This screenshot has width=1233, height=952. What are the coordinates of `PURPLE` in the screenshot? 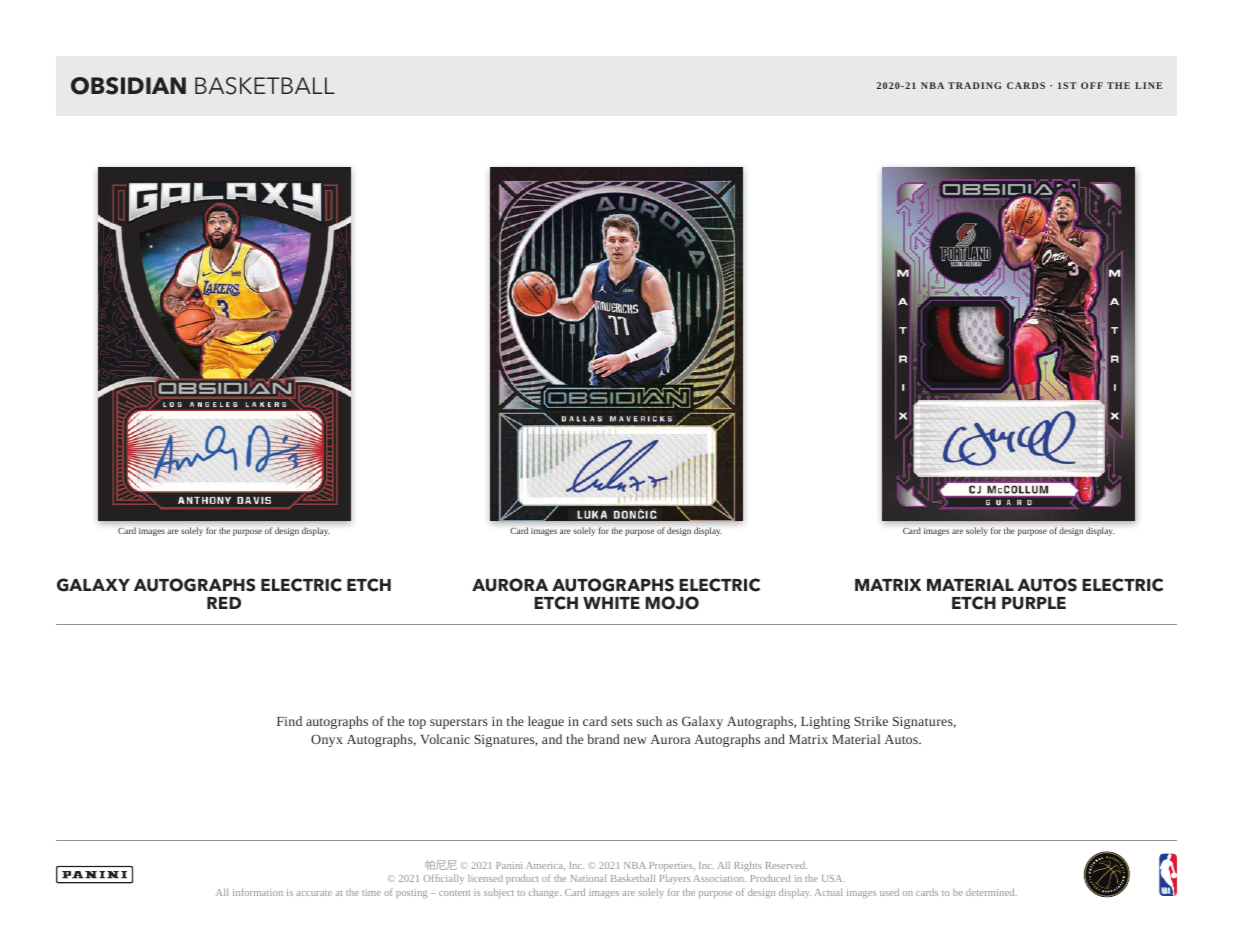 It's located at (1034, 603).
